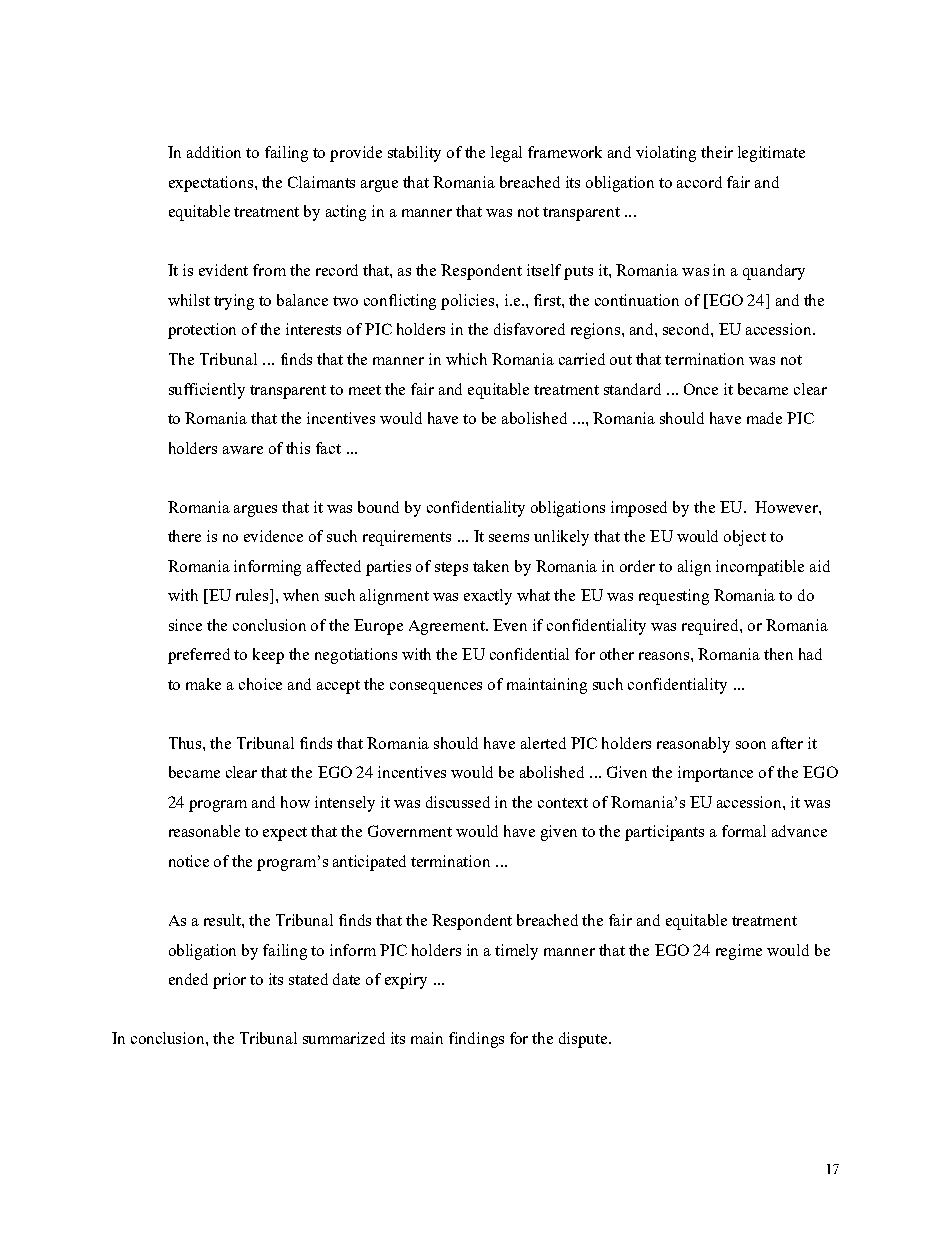 This page has width=952, height=1233. I want to click on addition, so click(214, 152).
